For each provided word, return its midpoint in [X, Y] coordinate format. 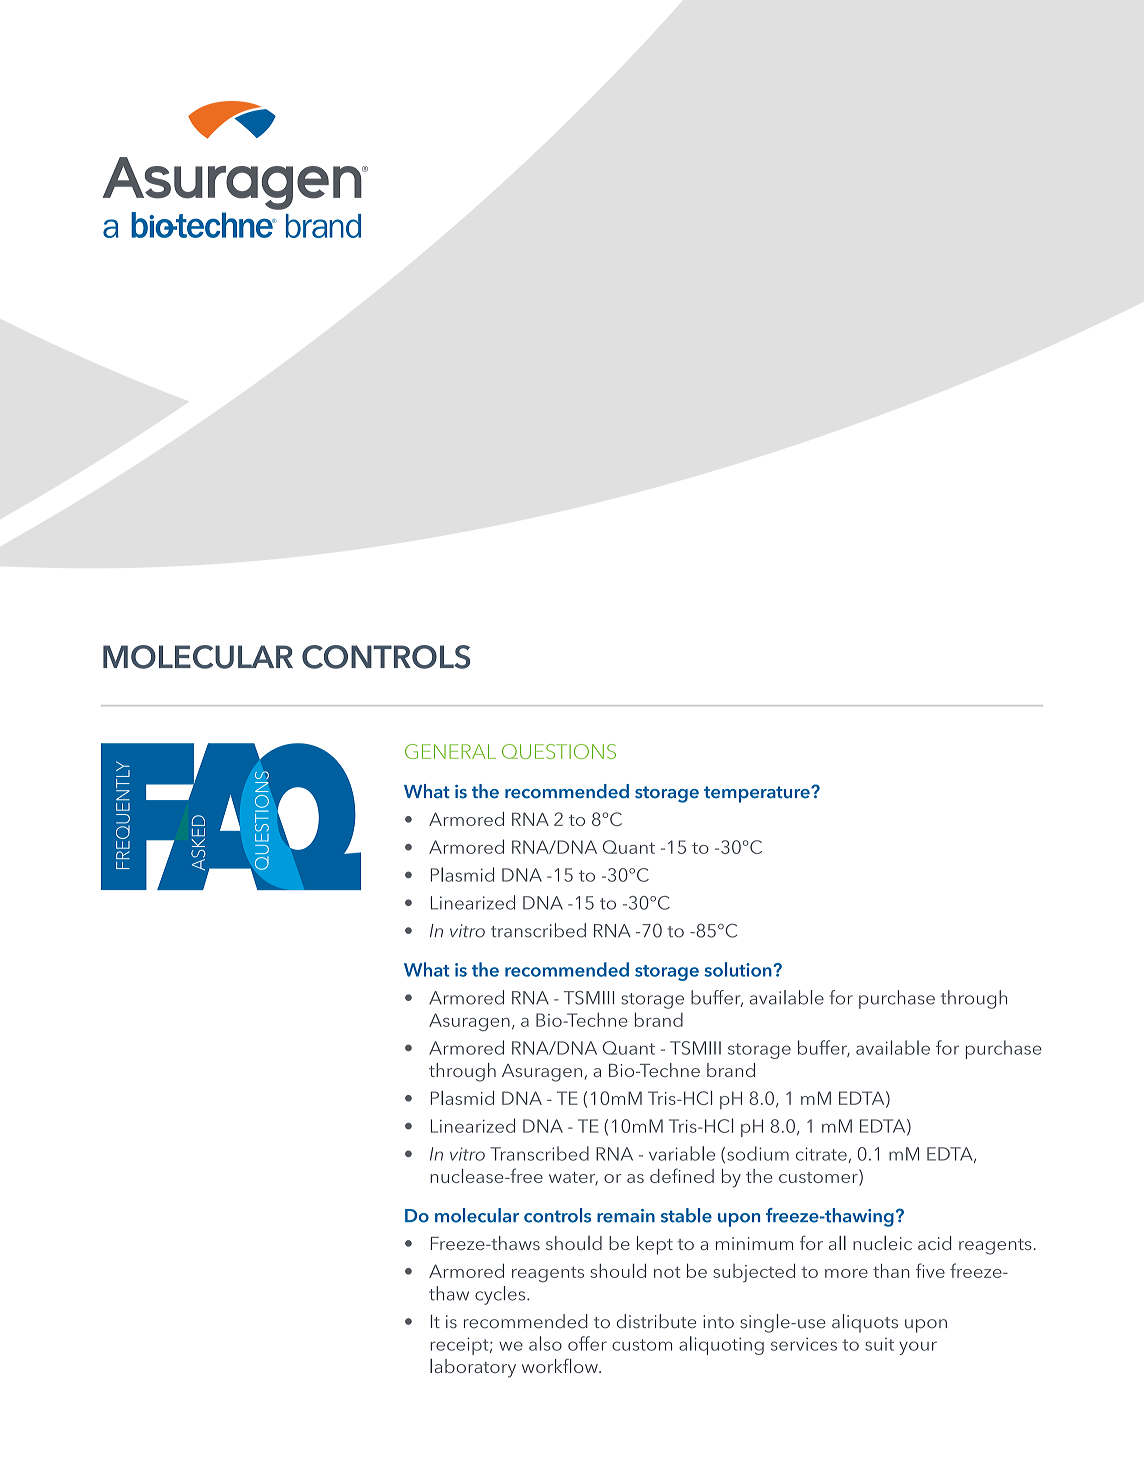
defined [682, 1175]
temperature [758, 794]
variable [682, 1153]
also [545, 1343]
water [573, 1178]
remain [626, 1216]
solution [739, 969]
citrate [822, 1155]
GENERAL [450, 751]
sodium [758, 1153]
